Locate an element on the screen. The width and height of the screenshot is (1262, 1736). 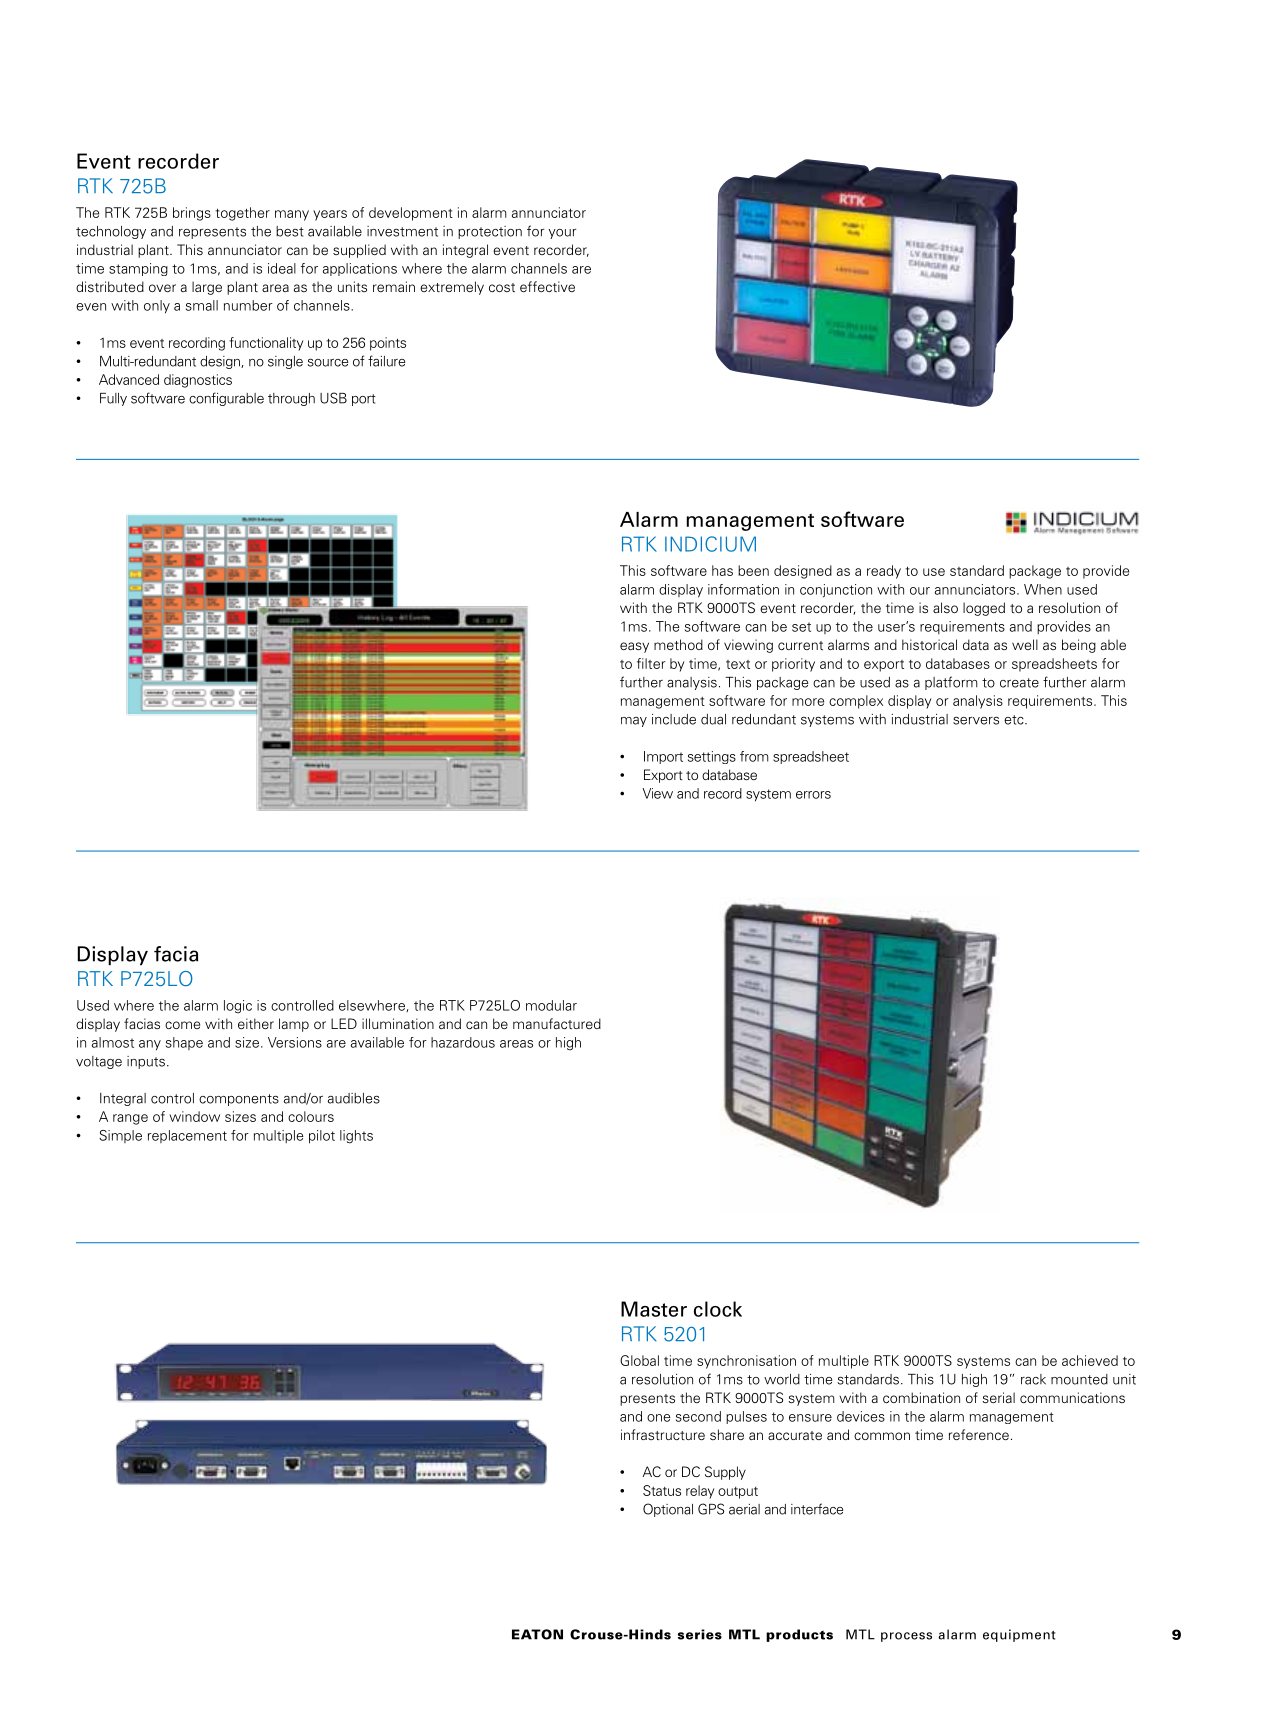
large is located at coordinates (207, 288).
